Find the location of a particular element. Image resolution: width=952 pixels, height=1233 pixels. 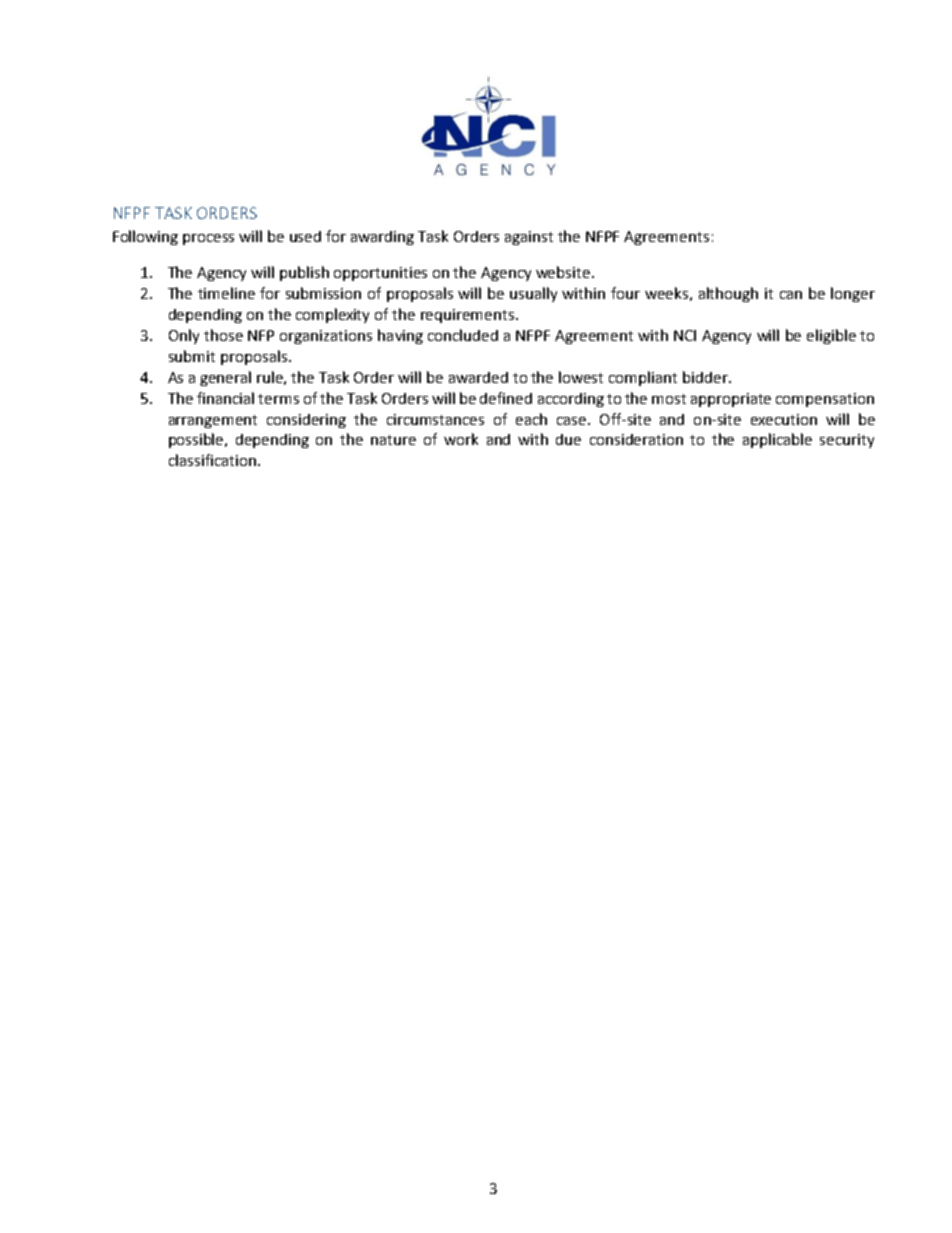

bidder is located at coordinates (706, 377).
